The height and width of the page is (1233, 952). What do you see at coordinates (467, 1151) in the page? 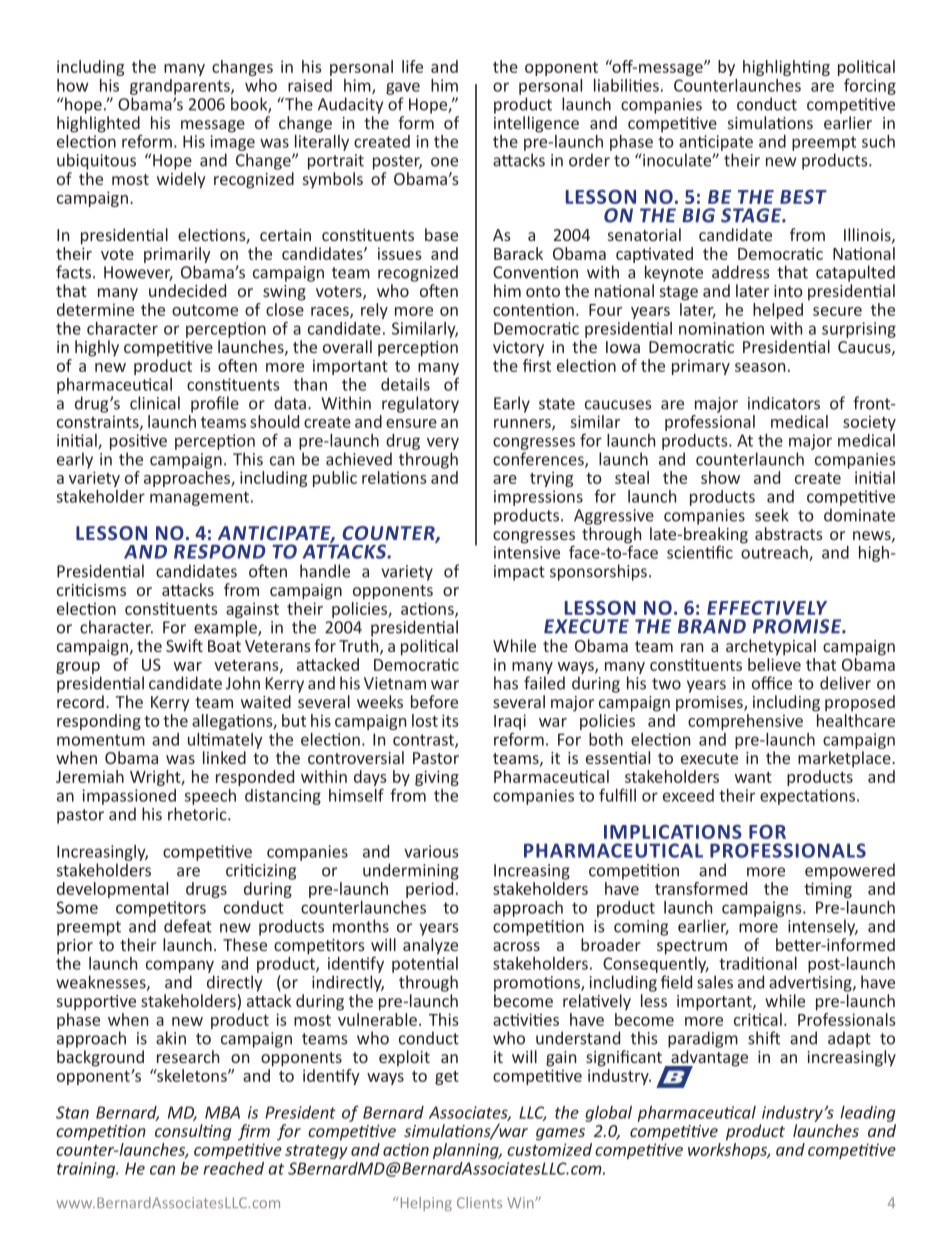
I see `planning` at bounding box center [467, 1151].
